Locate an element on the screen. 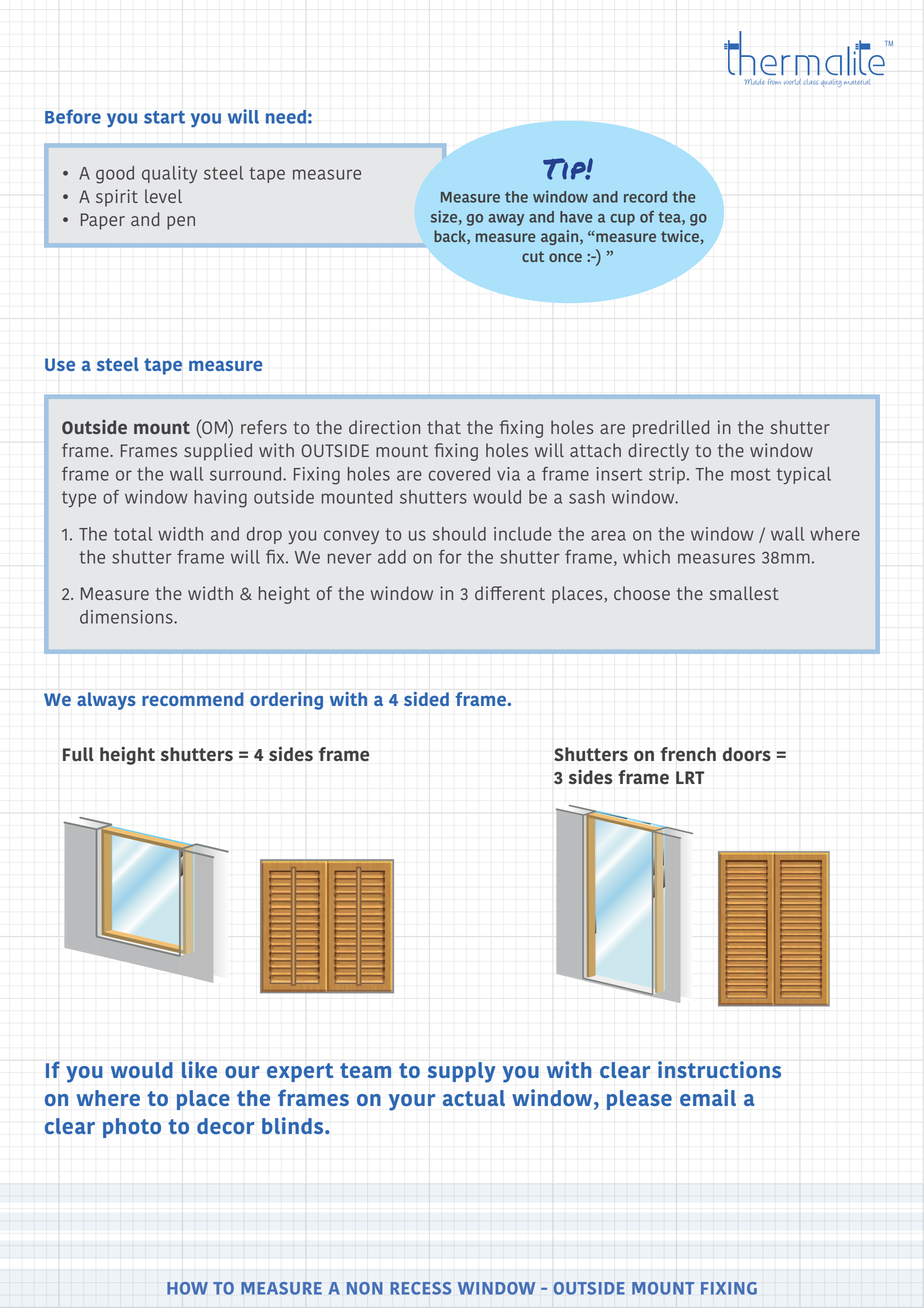 This screenshot has width=924, height=1308. LRT is located at coordinates (690, 777).
